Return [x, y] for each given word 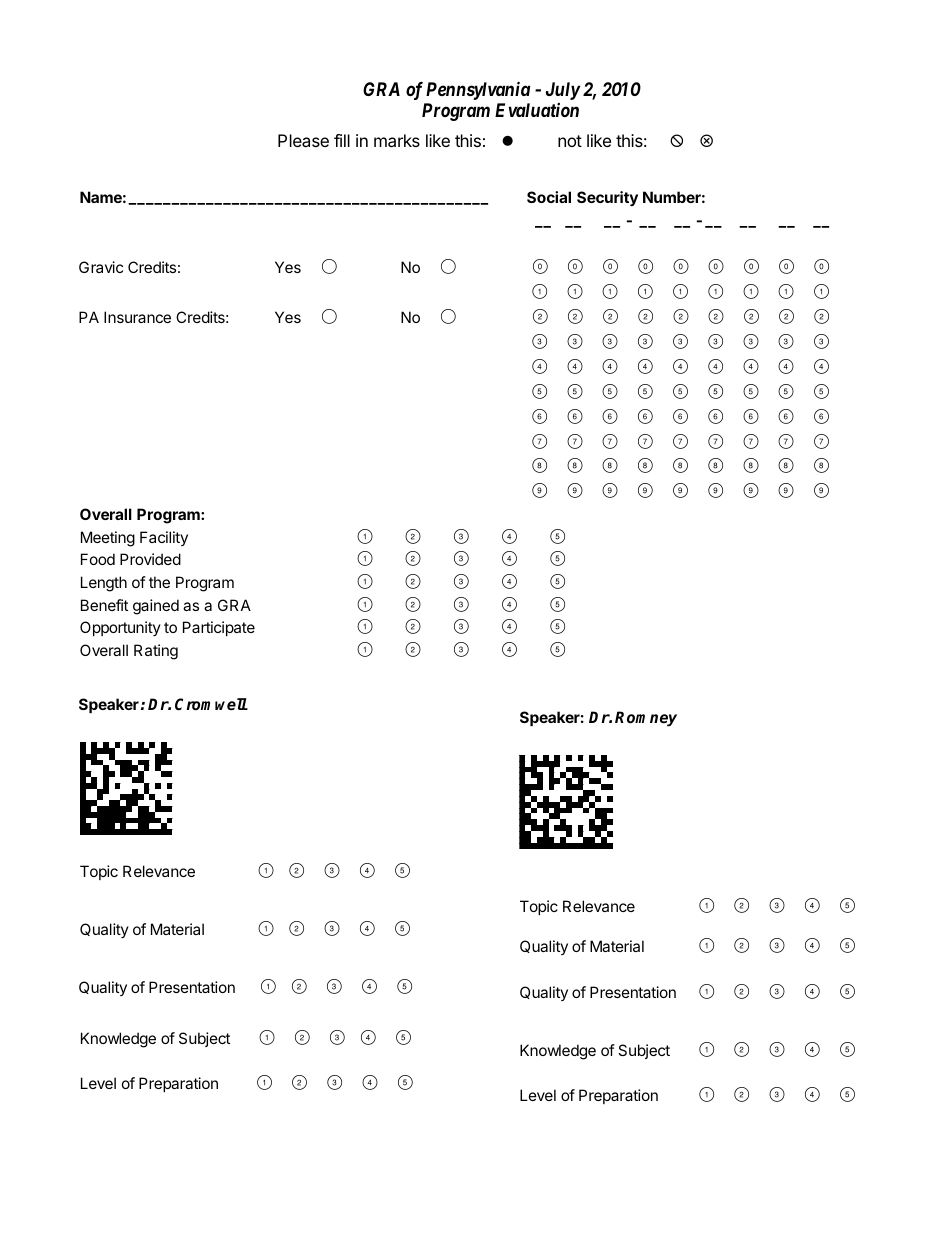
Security [607, 198]
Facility [164, 538]
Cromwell [211, 704]
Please [303, 140]
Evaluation [537, 110]
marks [397, 140]
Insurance [137, 317]
